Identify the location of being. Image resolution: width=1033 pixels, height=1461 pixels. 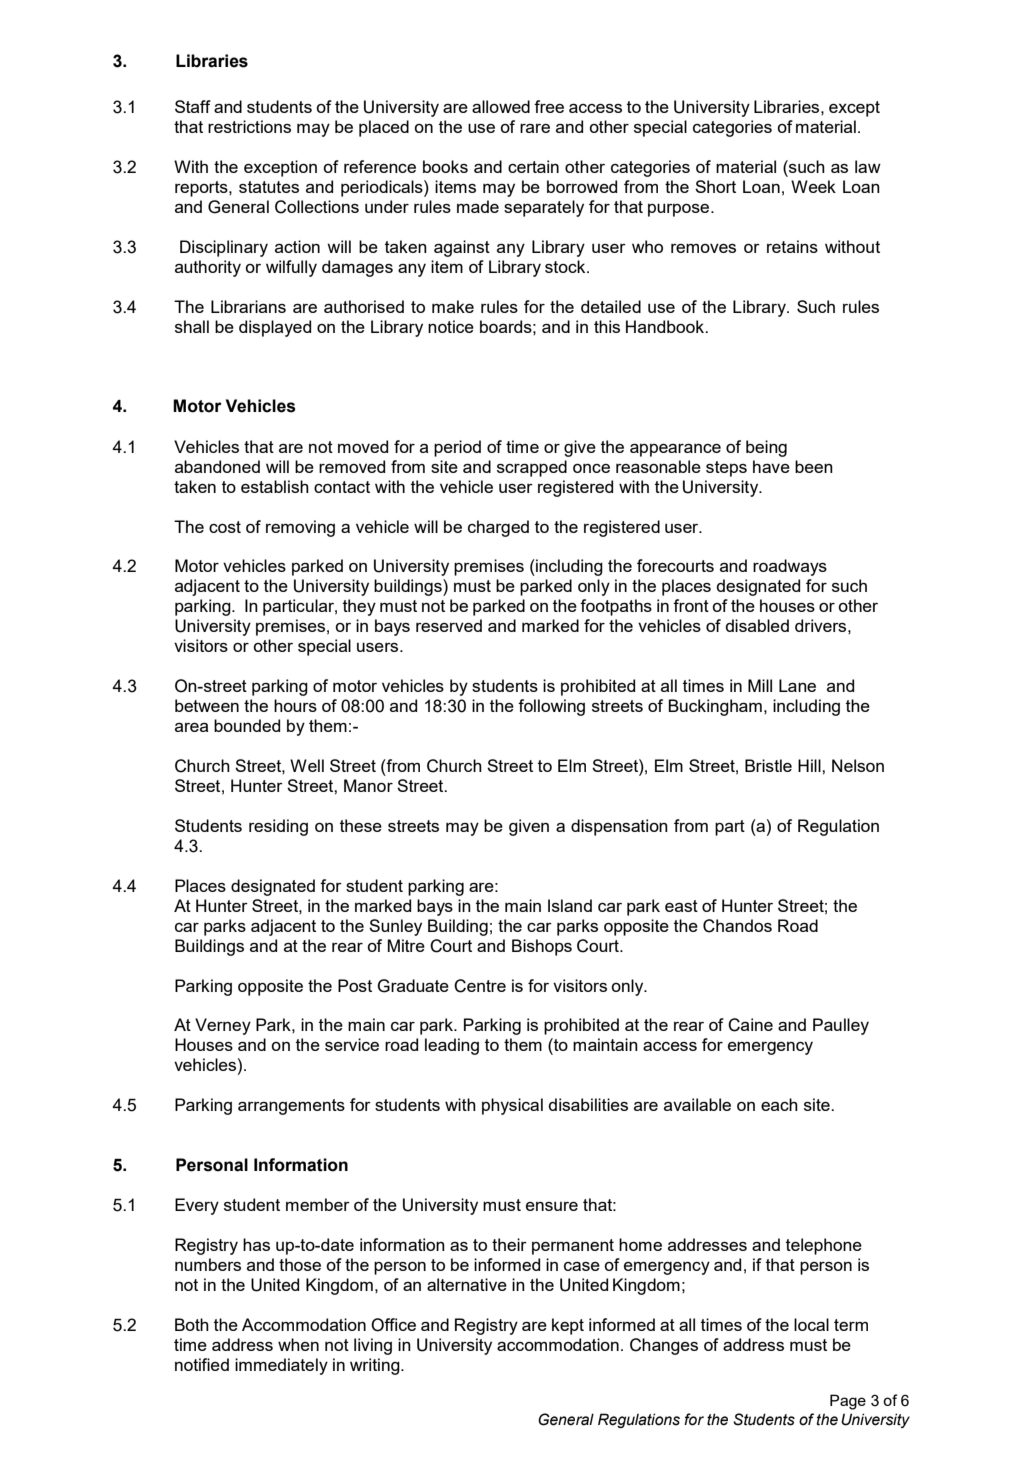
(766, 448).
